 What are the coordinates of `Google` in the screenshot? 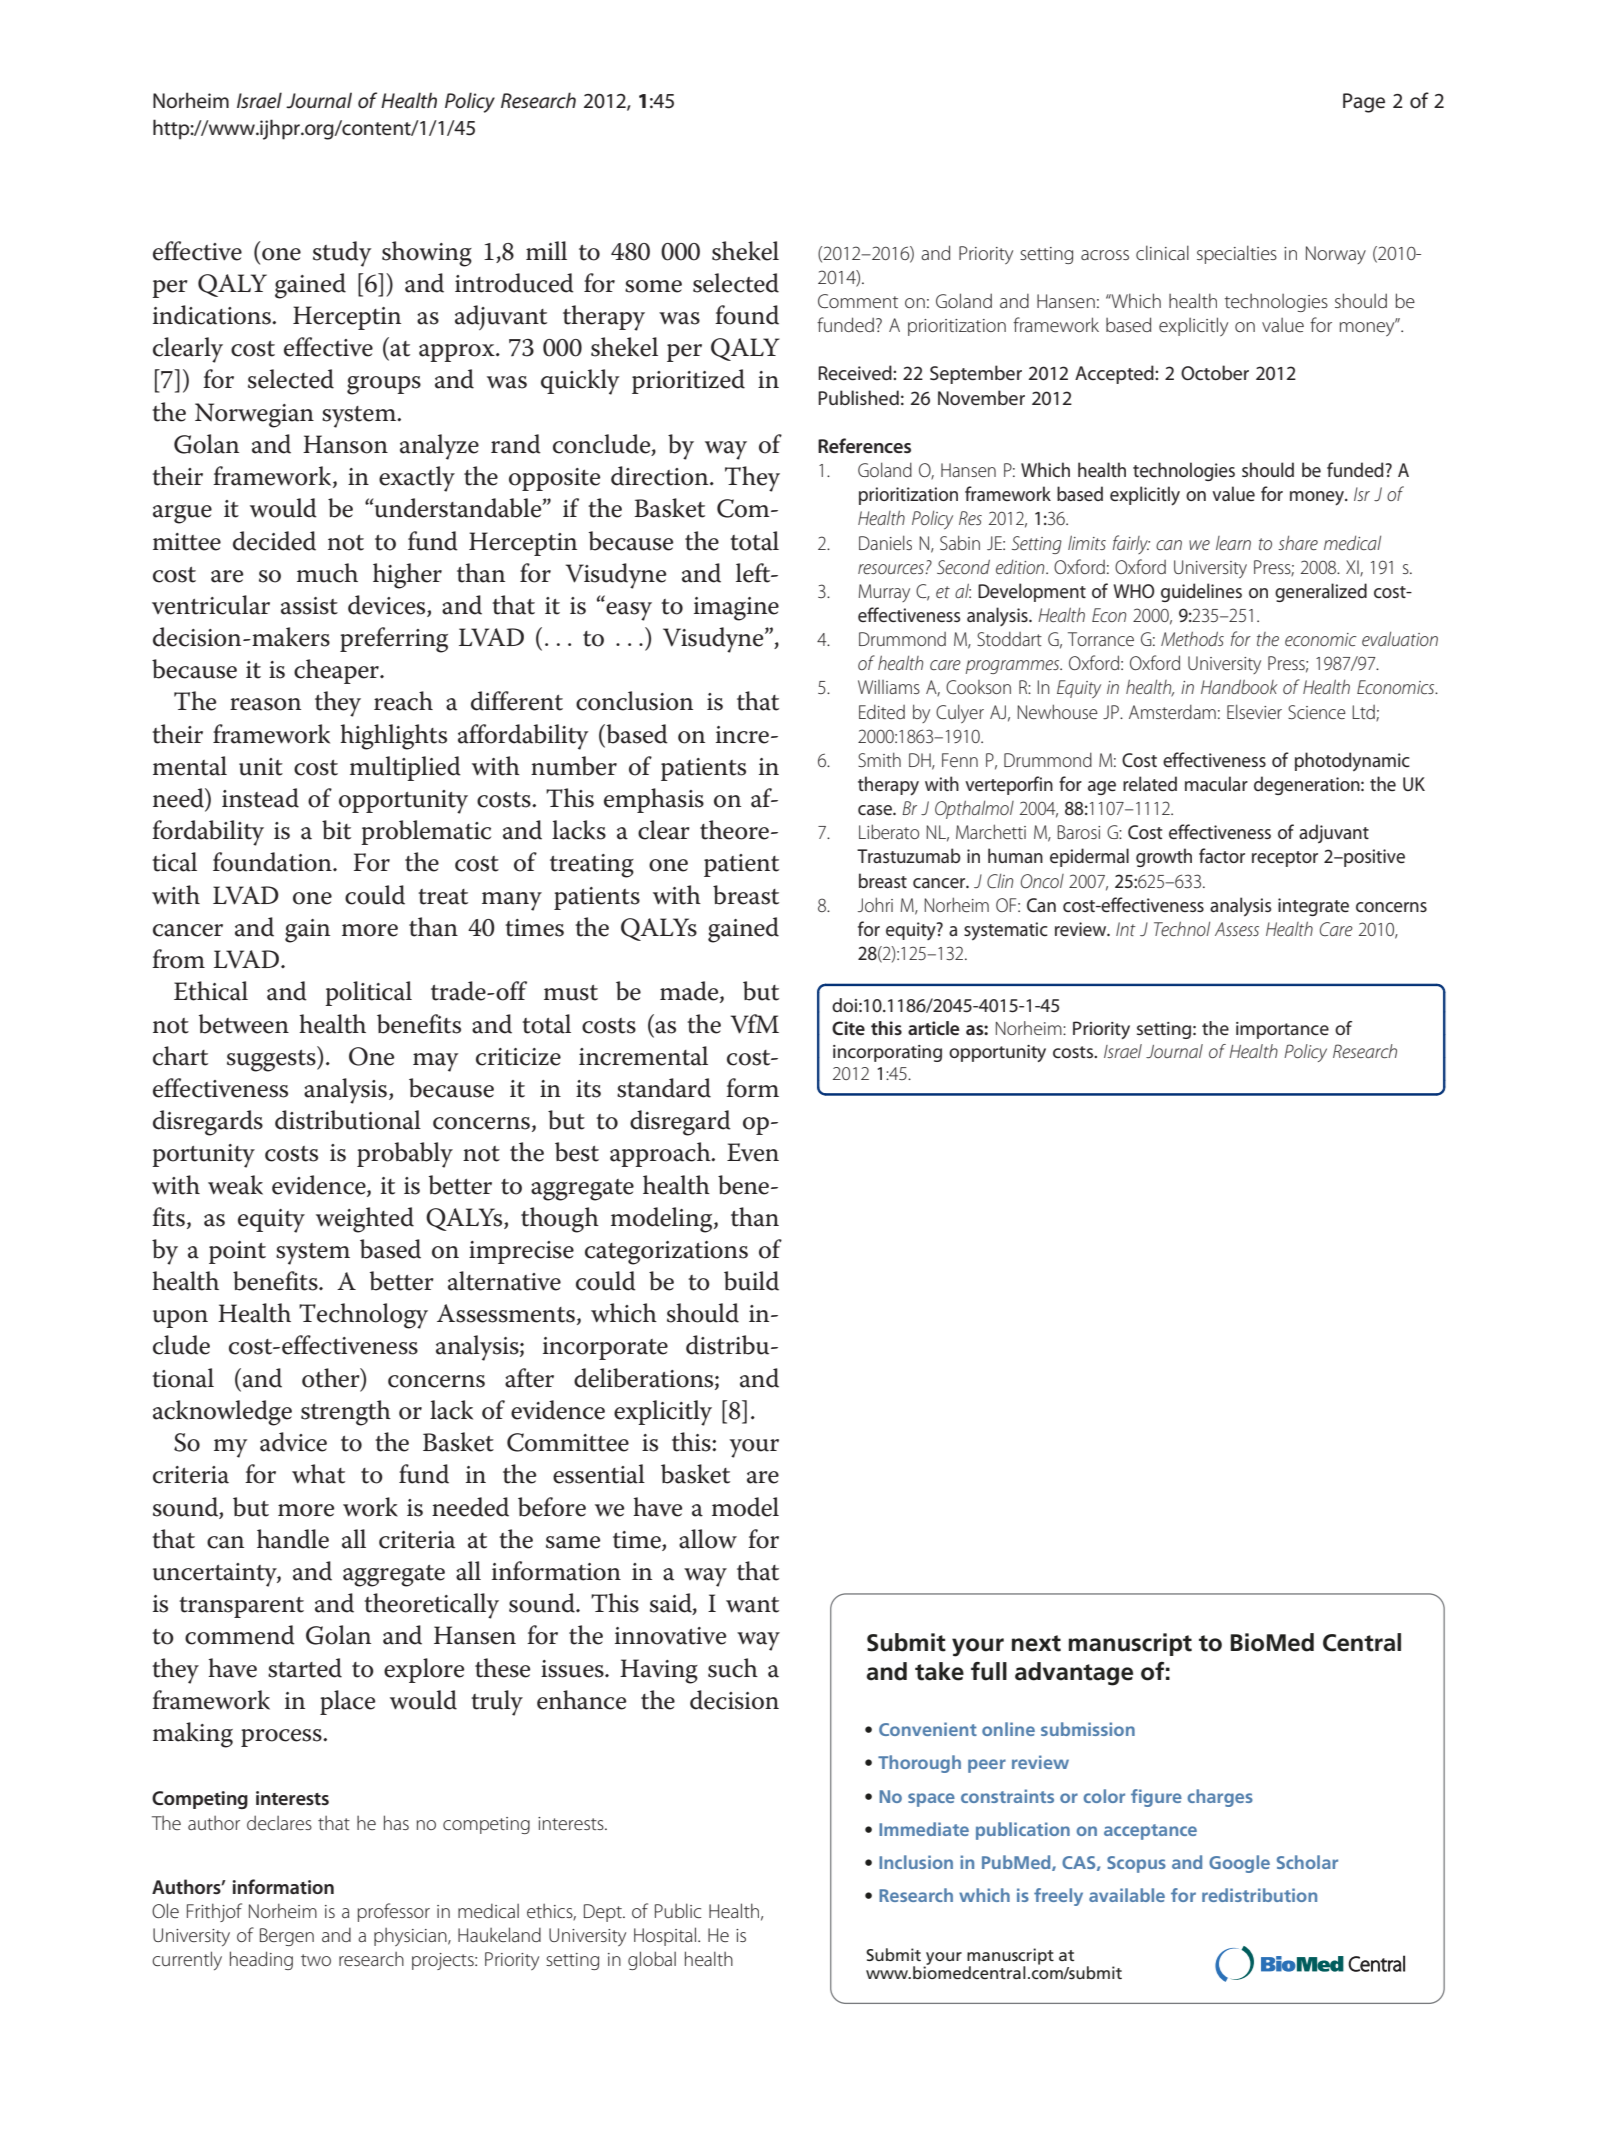 It's located at (1239, 1864).
